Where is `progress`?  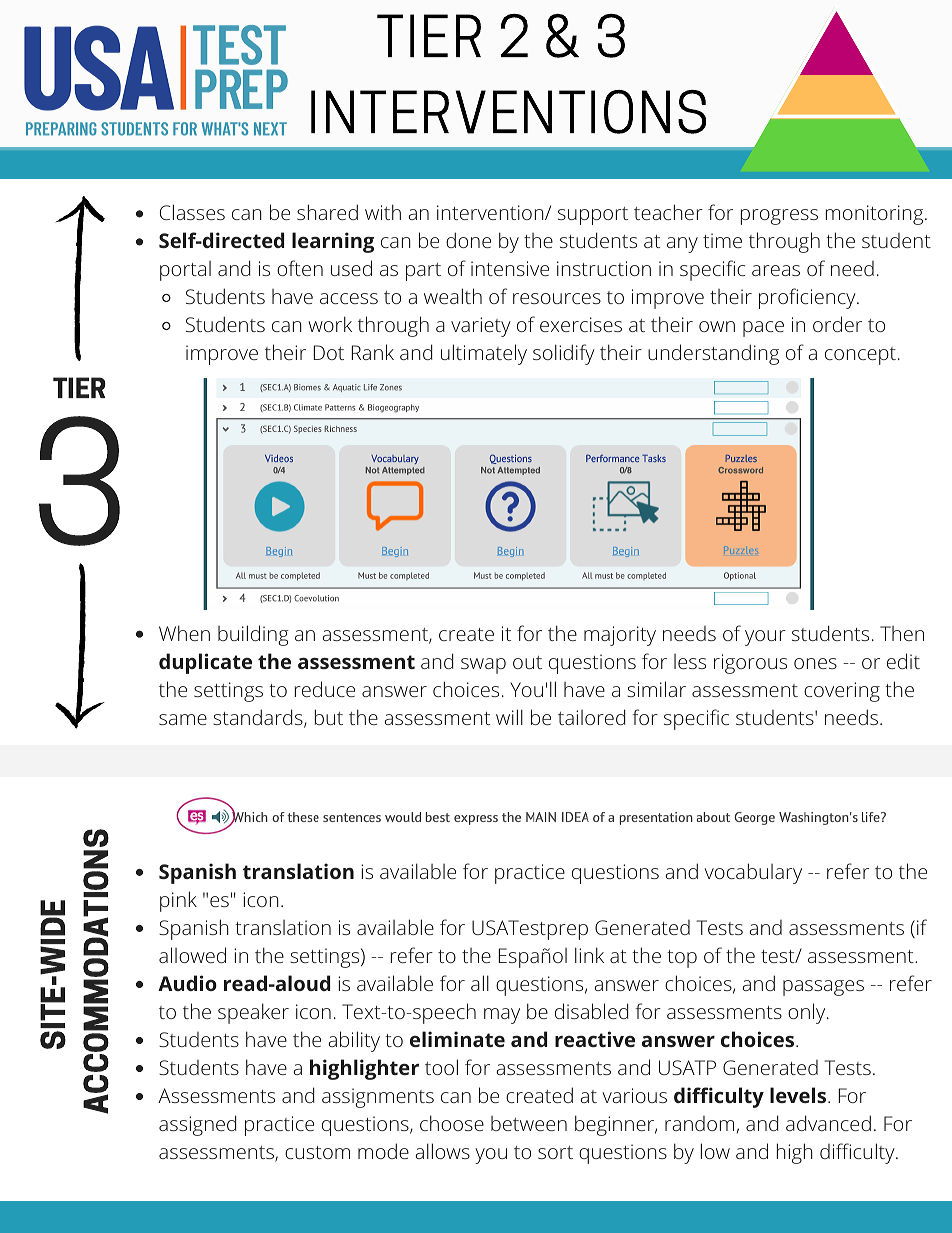
progress is located at coordinates (779, 217).
